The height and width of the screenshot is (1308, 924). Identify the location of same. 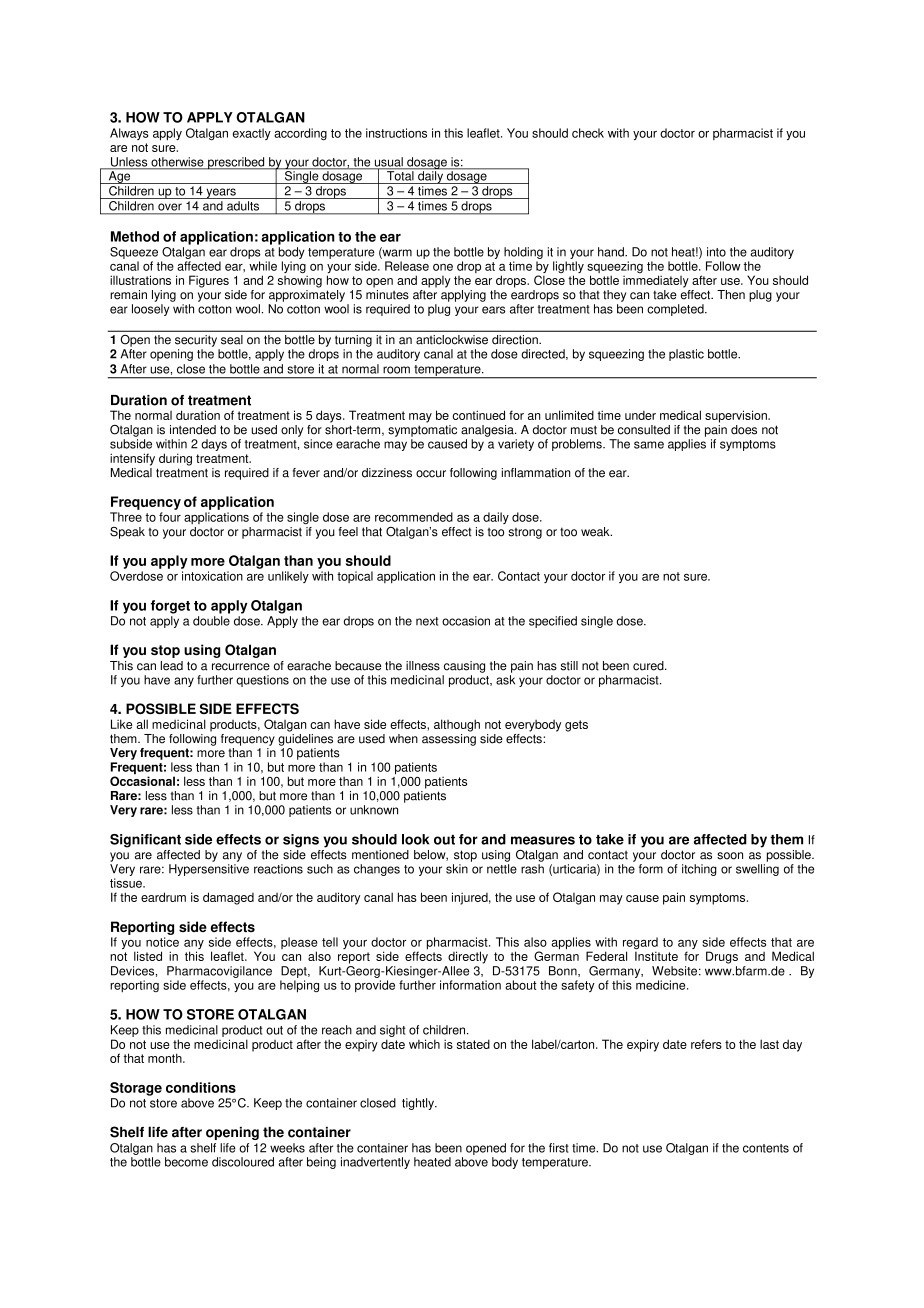
(649, 445).
